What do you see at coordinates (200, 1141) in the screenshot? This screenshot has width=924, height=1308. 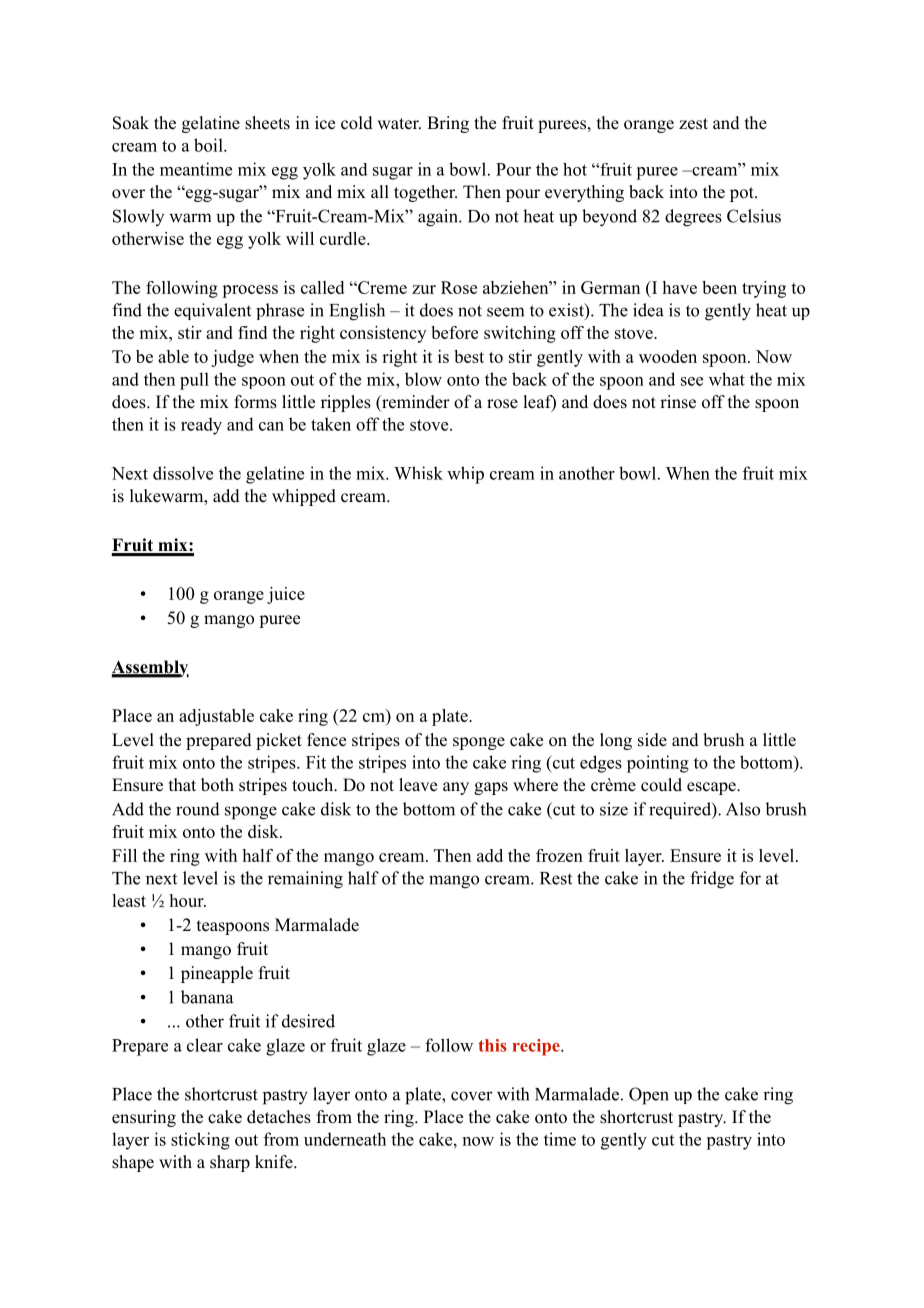 I see `sticking` at bounding box center [200, 1141].
